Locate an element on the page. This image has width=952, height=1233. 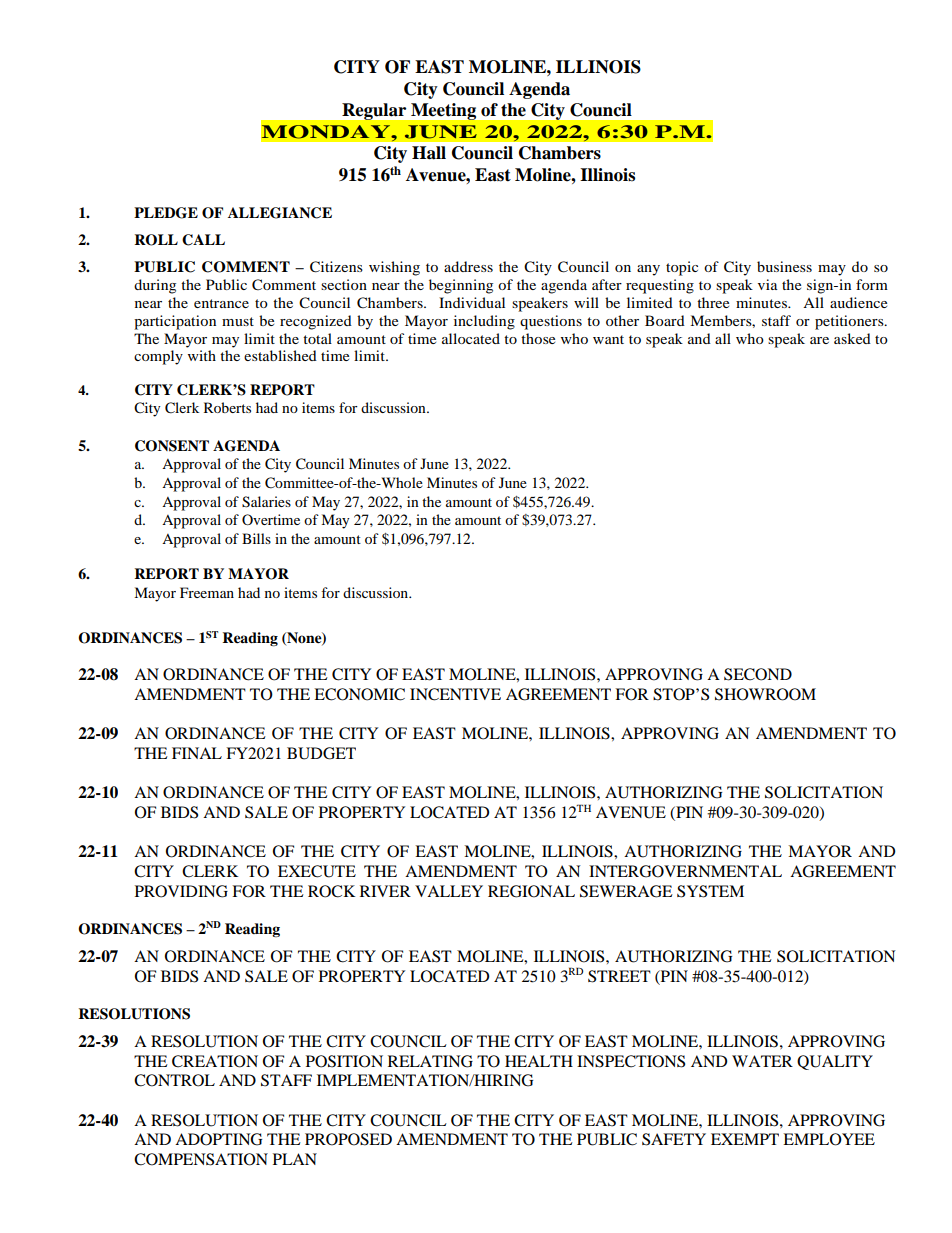
Meeting is located at coordinates (443, 111).
